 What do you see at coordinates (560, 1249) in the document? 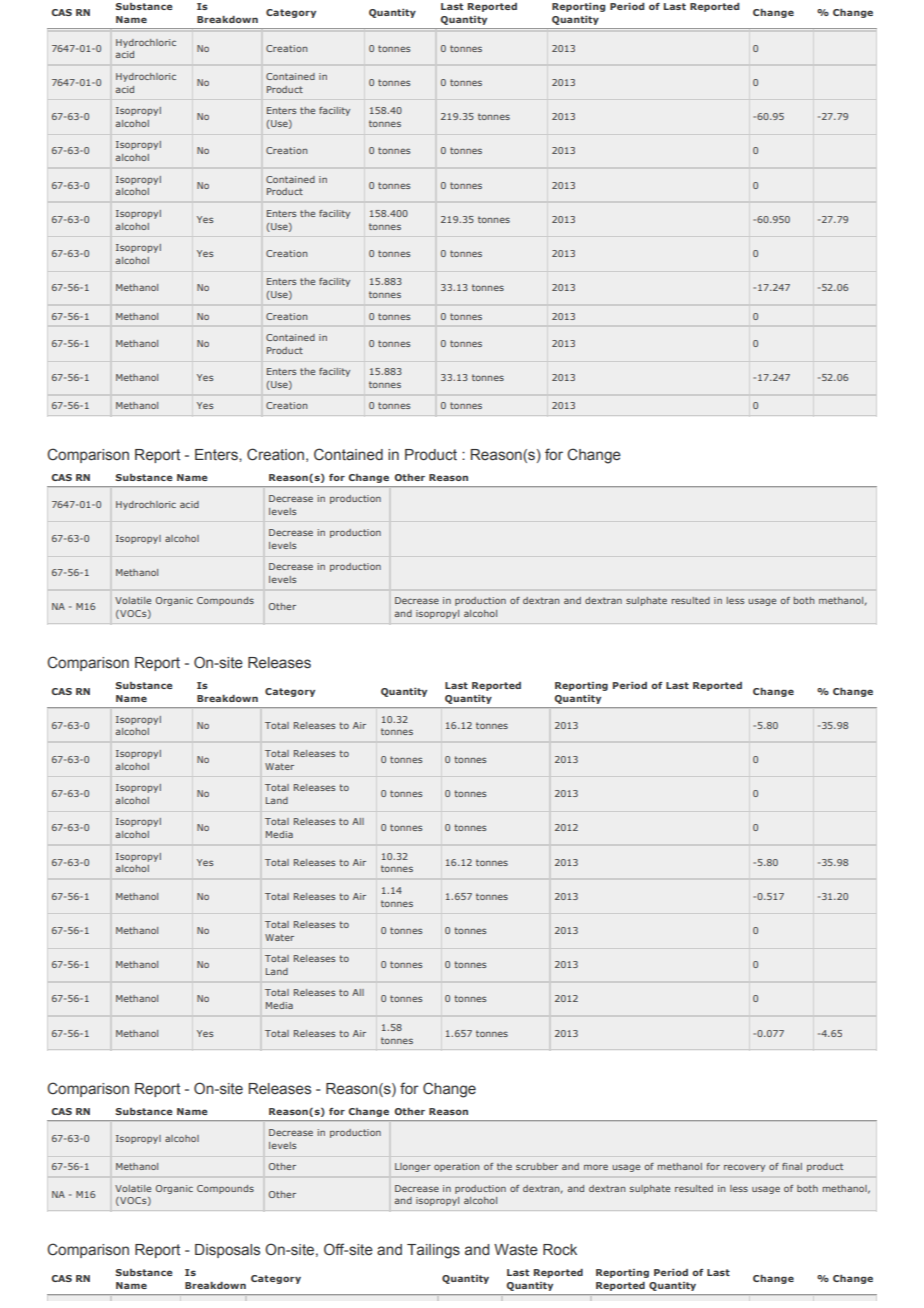
I see `Rock` at bounding box center [560, 1249].
